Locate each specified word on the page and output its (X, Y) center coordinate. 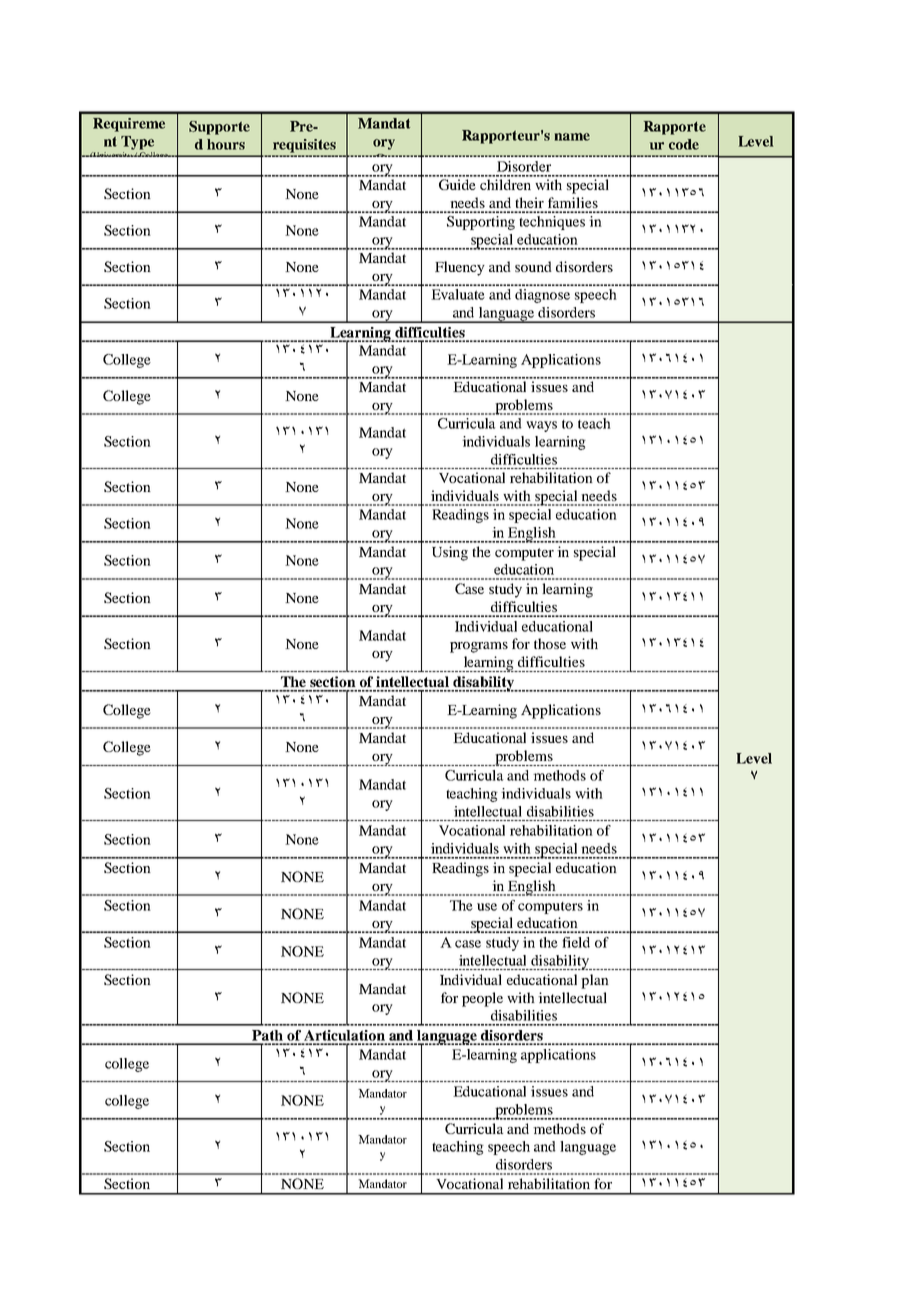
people (482, 999)
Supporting (481, 223)
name (572, 137)
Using (450, 553)
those (550, 643)
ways (541, 426)
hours (226, 144)
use (487, 907)
